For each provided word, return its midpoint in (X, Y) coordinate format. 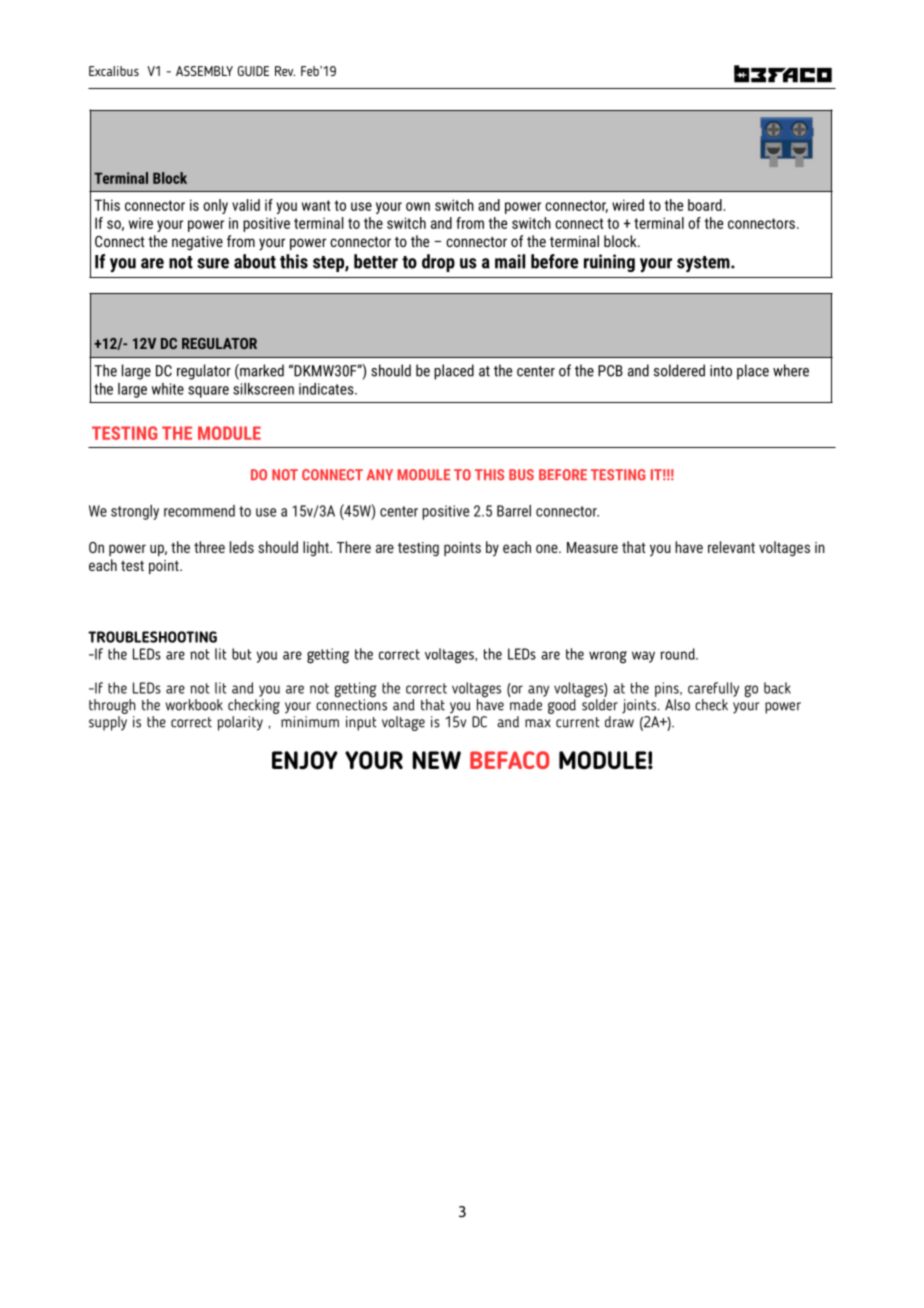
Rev (285, 71)
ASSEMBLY (204, 71)
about (255, 261)
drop (438, 263)
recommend (199, 511)
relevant (731, 547)
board (705, 205)
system (704, 264)
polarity (240, 723)
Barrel (514, 511)
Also (677, 705)
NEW (437, 760)
